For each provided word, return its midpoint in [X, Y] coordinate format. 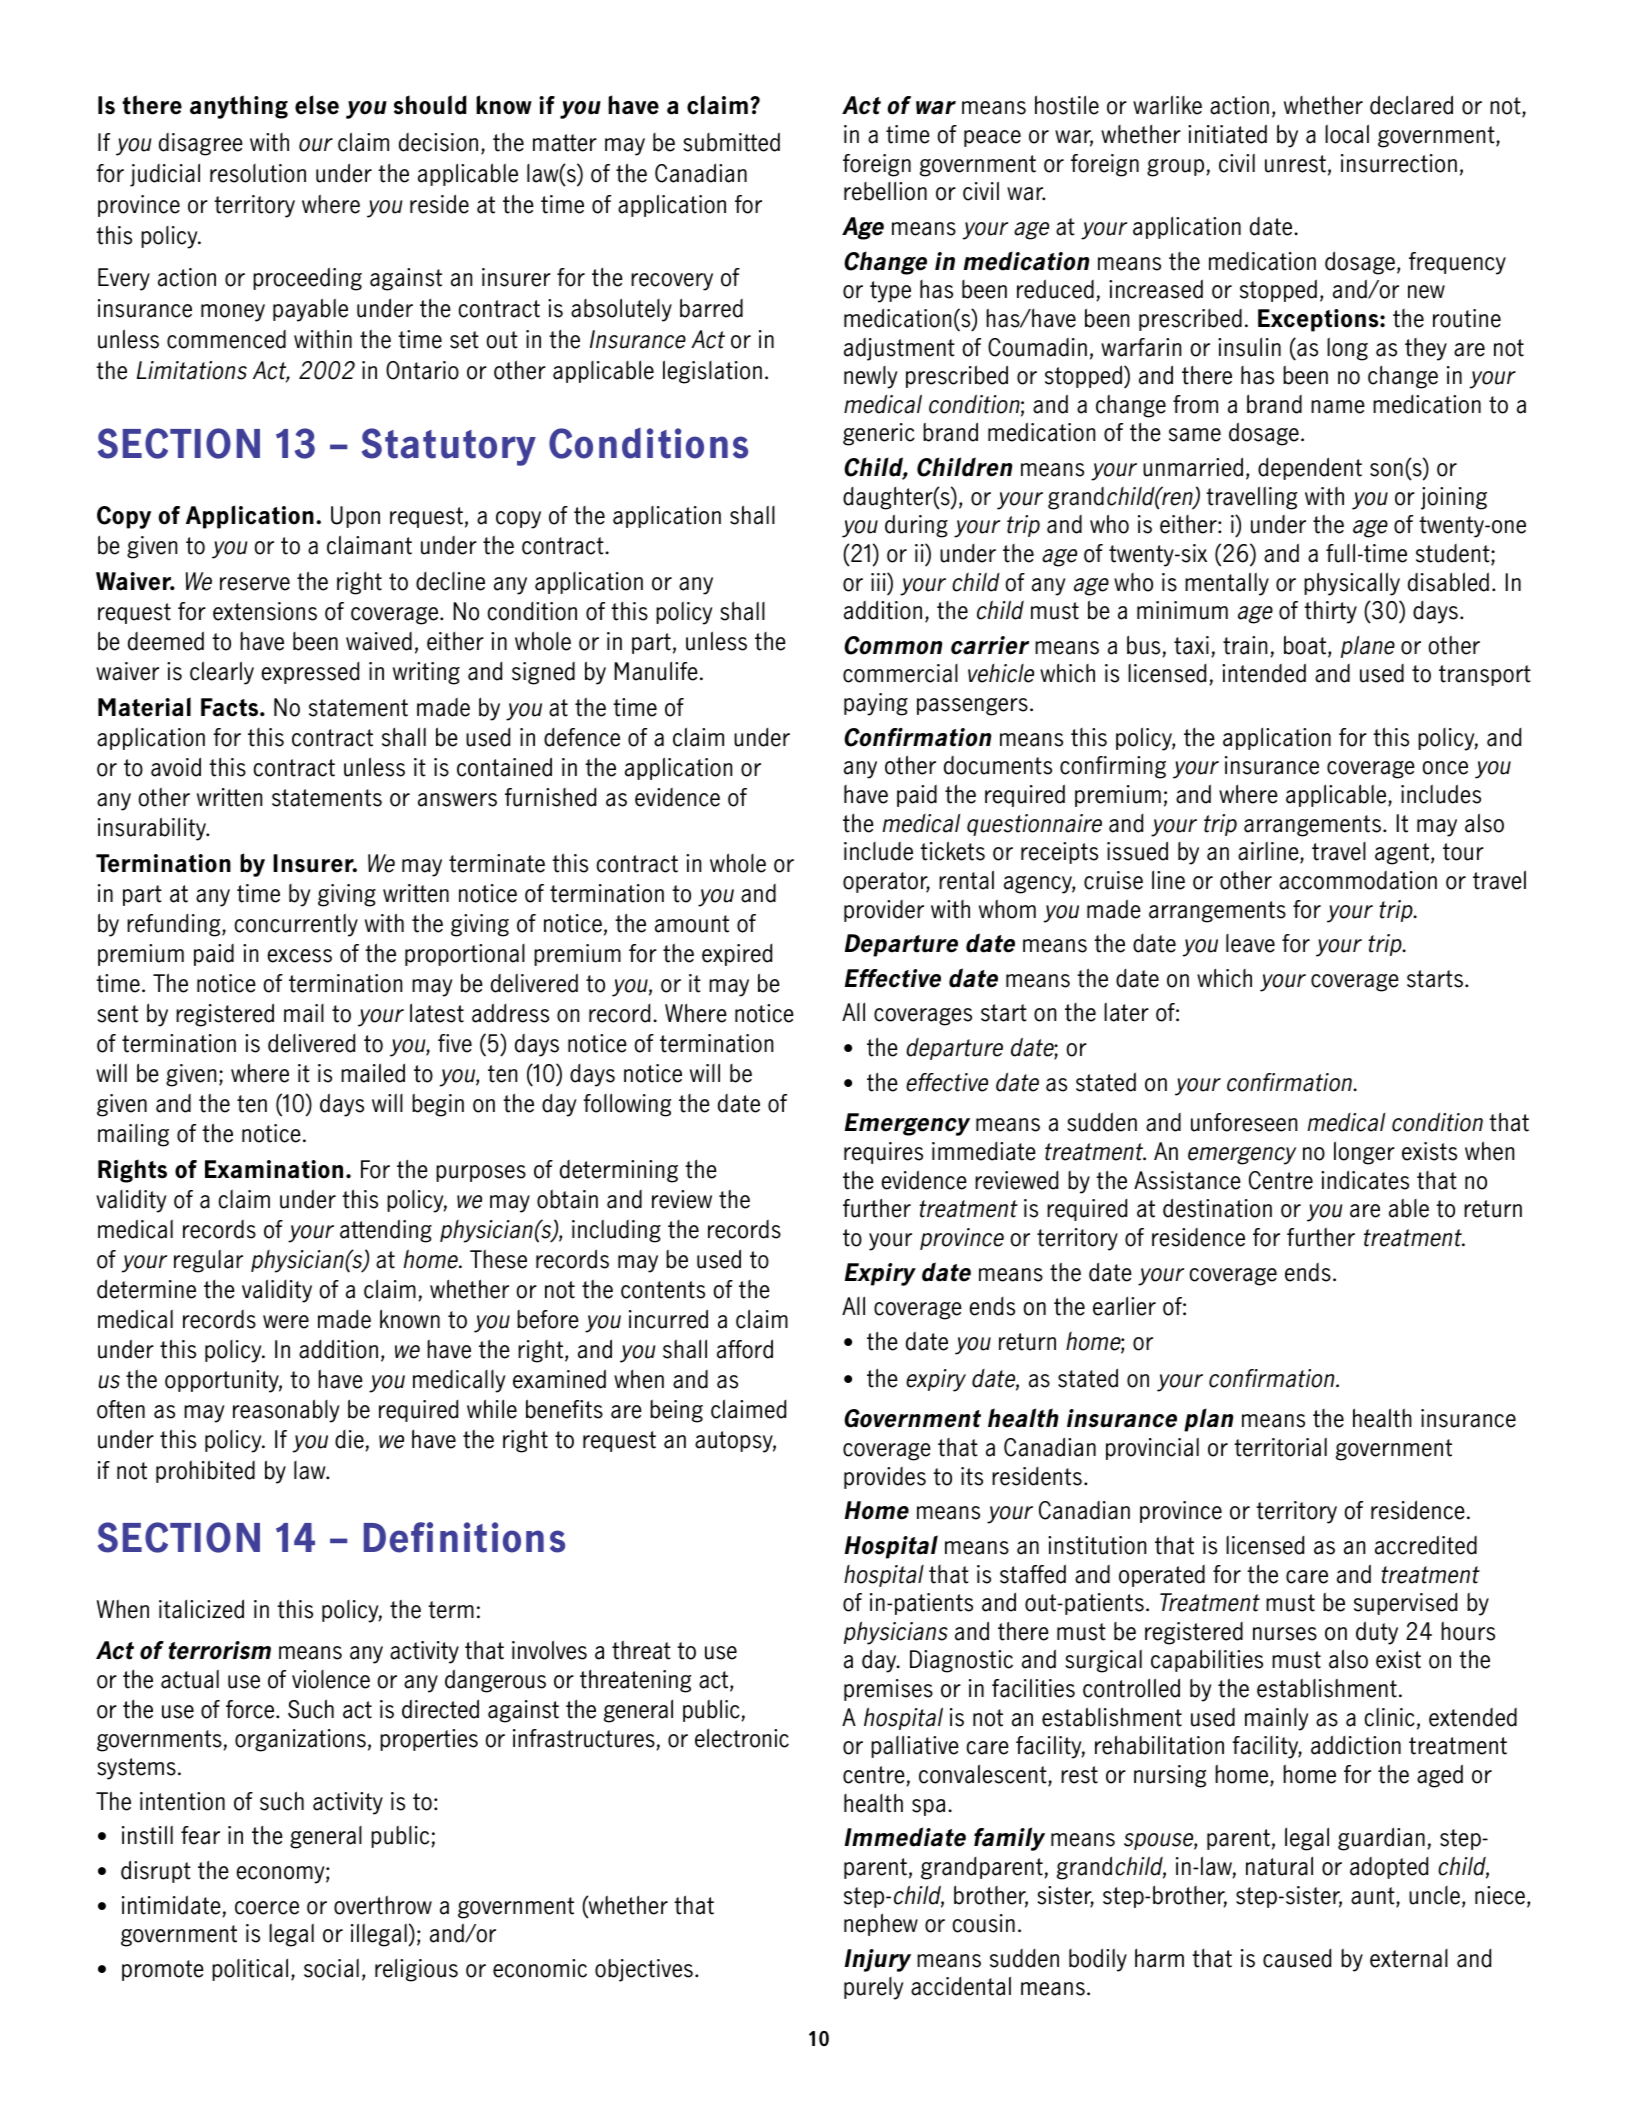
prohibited [205, 1471]
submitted [732, 142]
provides [885, 1478]
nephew [881, 1924]
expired [737, 955]
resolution [258, 173]
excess [300, 956]
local [1347, 134]
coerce [267, 1908]
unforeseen [1244, 1122]
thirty [1330, 612]
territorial [1280, 1447]
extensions [265, 611]
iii [879, 582]
